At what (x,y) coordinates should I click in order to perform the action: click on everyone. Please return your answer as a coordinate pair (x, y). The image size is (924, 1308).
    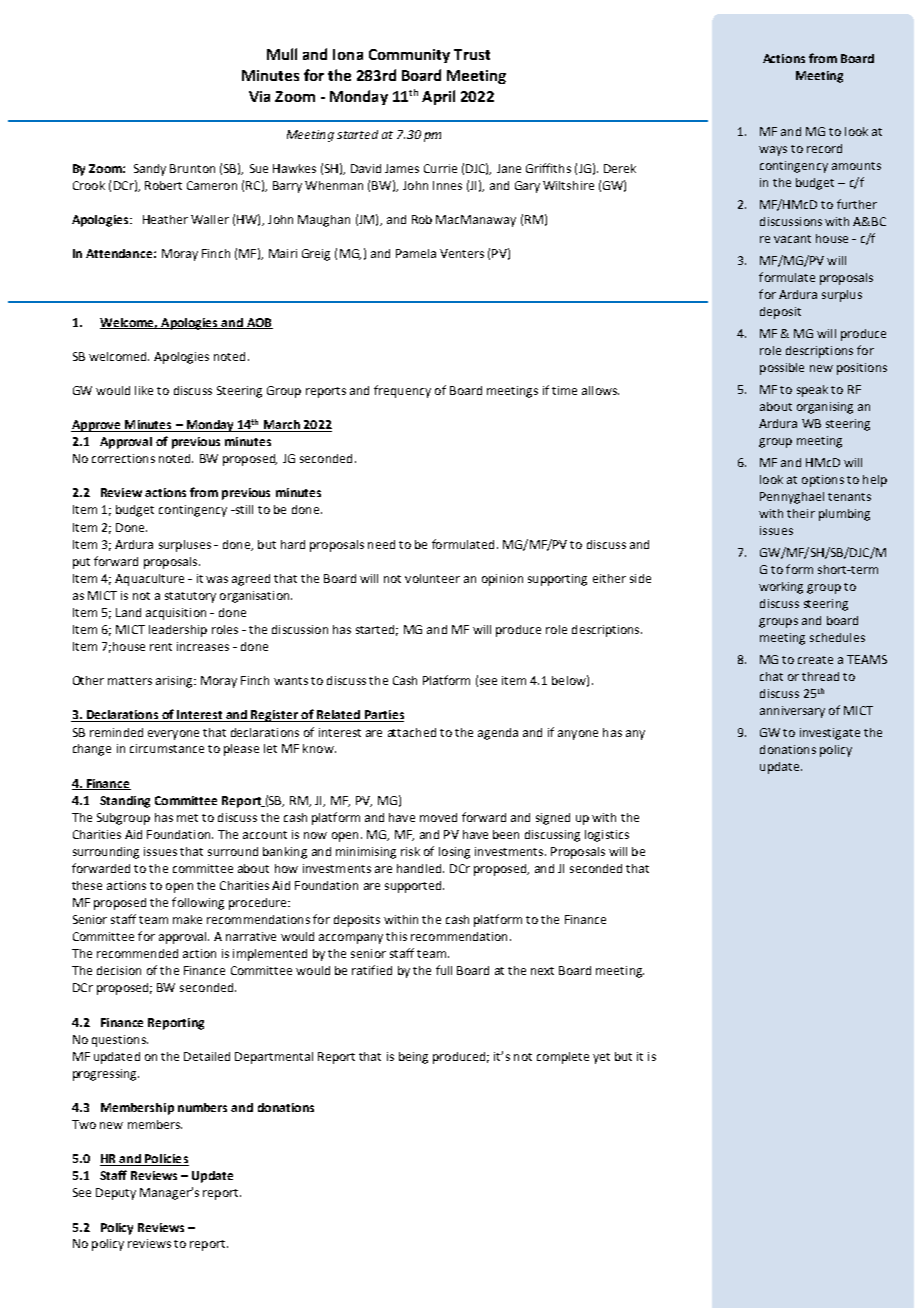
    Looking at the image, I should click on (173, 735).
